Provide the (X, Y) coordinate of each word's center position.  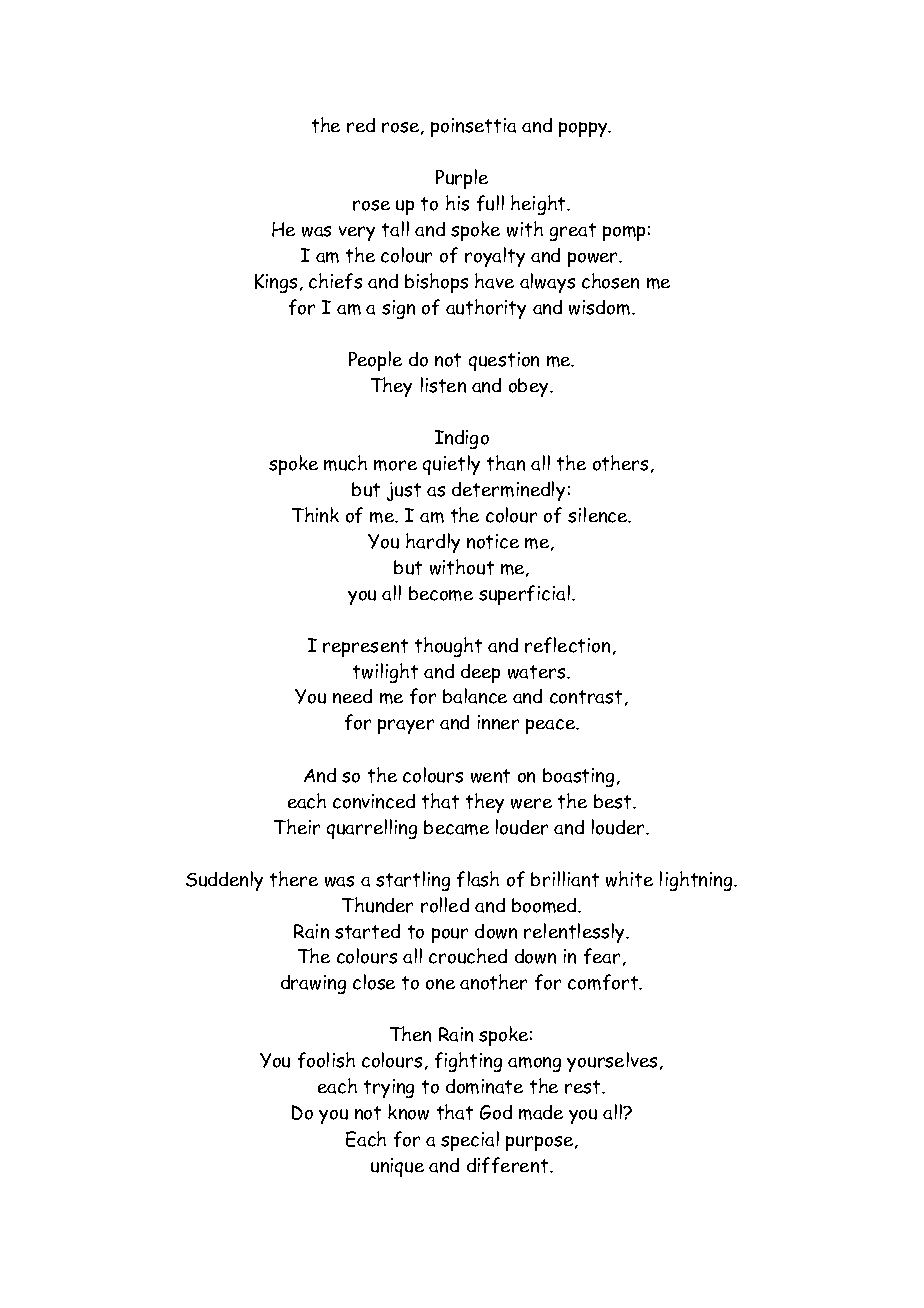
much (345, 463)
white (629, 879)
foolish (326, 1060)
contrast (586, 697)
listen (443, 385)
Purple (462, 179)
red (361, 125)
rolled (445, 905)
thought (448, 647)
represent (365, 648)
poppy (584, 129)
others (622, 464)
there (294, 879)
